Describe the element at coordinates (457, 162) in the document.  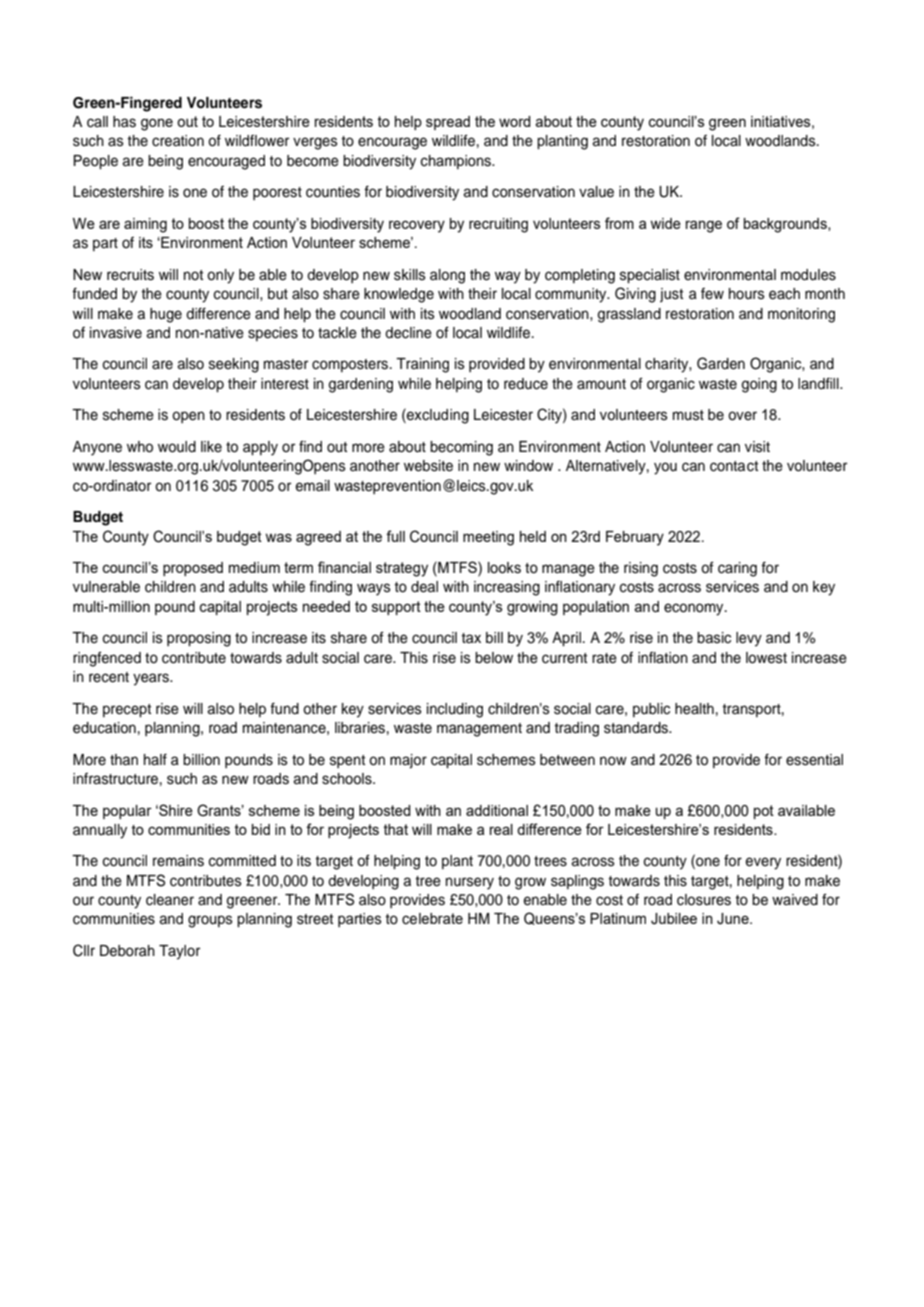
I see `champions` at that location.
